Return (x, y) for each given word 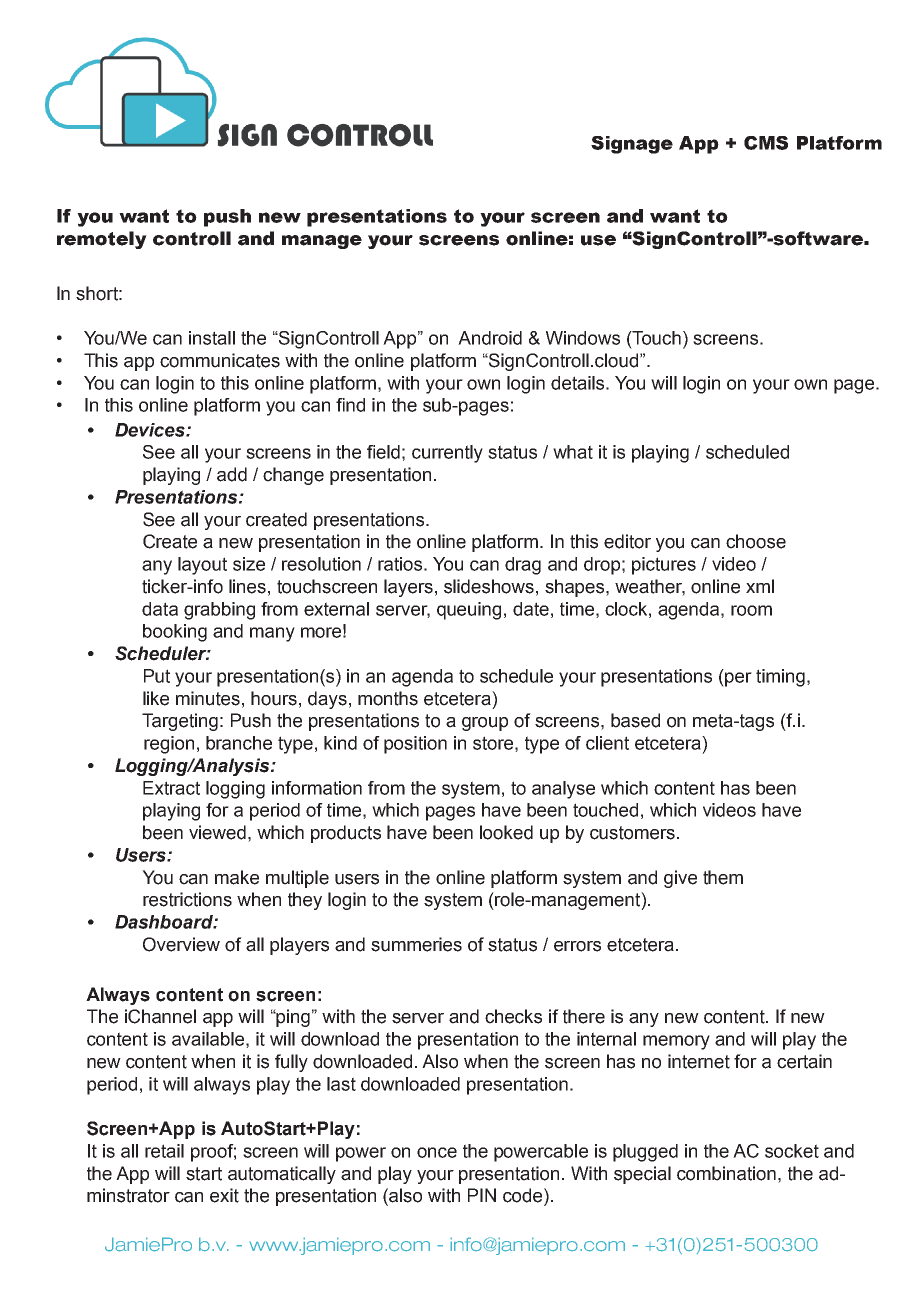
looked (506, 832)
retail (164, 1151)
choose (756, 541)
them (723, 877)
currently (447, 454)
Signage (632, 145)
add (232, 474)
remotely (102, 240)
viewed (217, 832)
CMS (766, 143)
